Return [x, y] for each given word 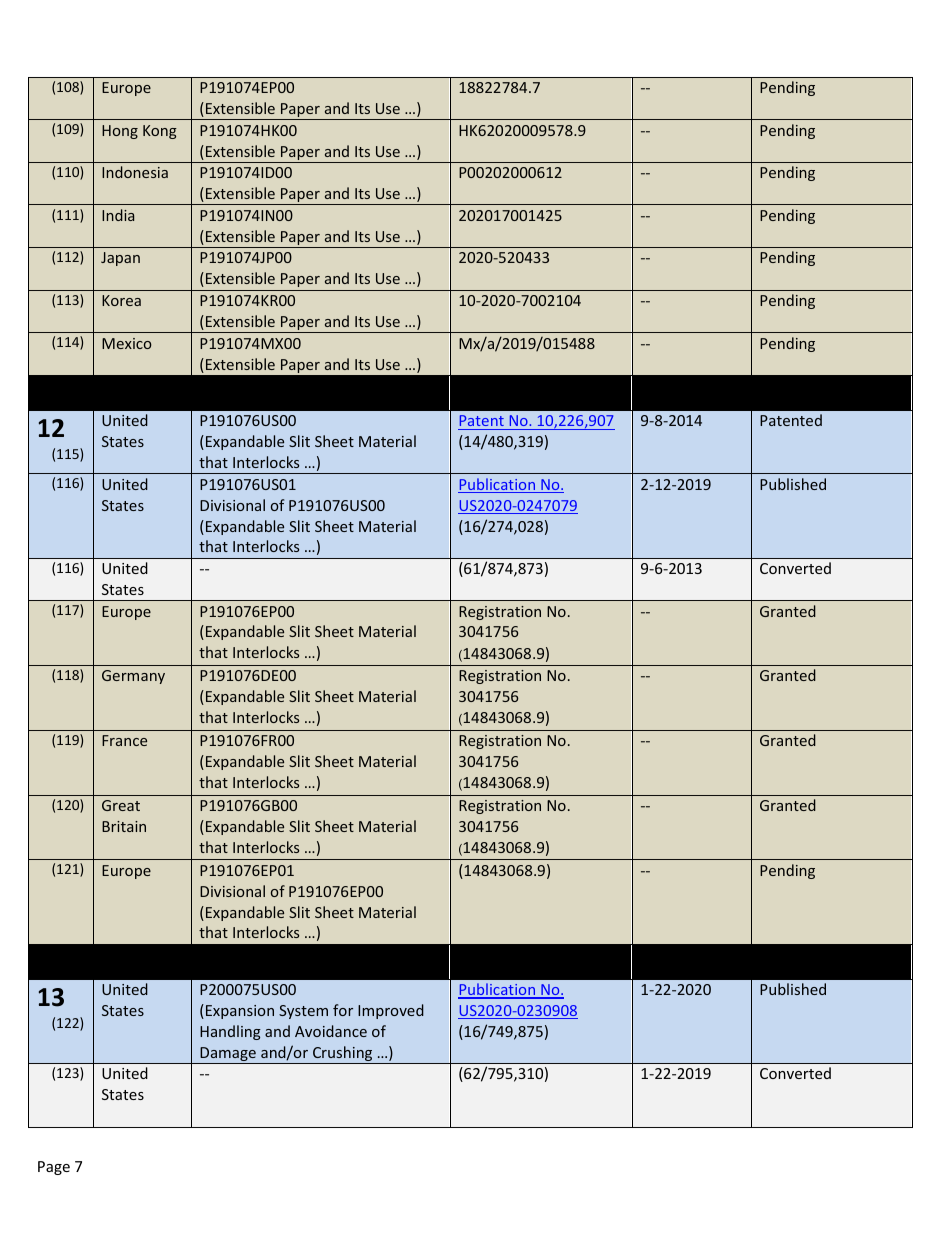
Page [54, 1168]
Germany [133, 677]
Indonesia [135, 172]
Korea [121, 300]
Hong [120, 132]
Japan [120, 259]
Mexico [127, 343]
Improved [391, 1011]
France [124, 740]
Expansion [240, 1012]
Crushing [343, 1055]
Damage [228, 1055]
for [343, 1010]
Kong [160, 132]
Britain [124, 826]
